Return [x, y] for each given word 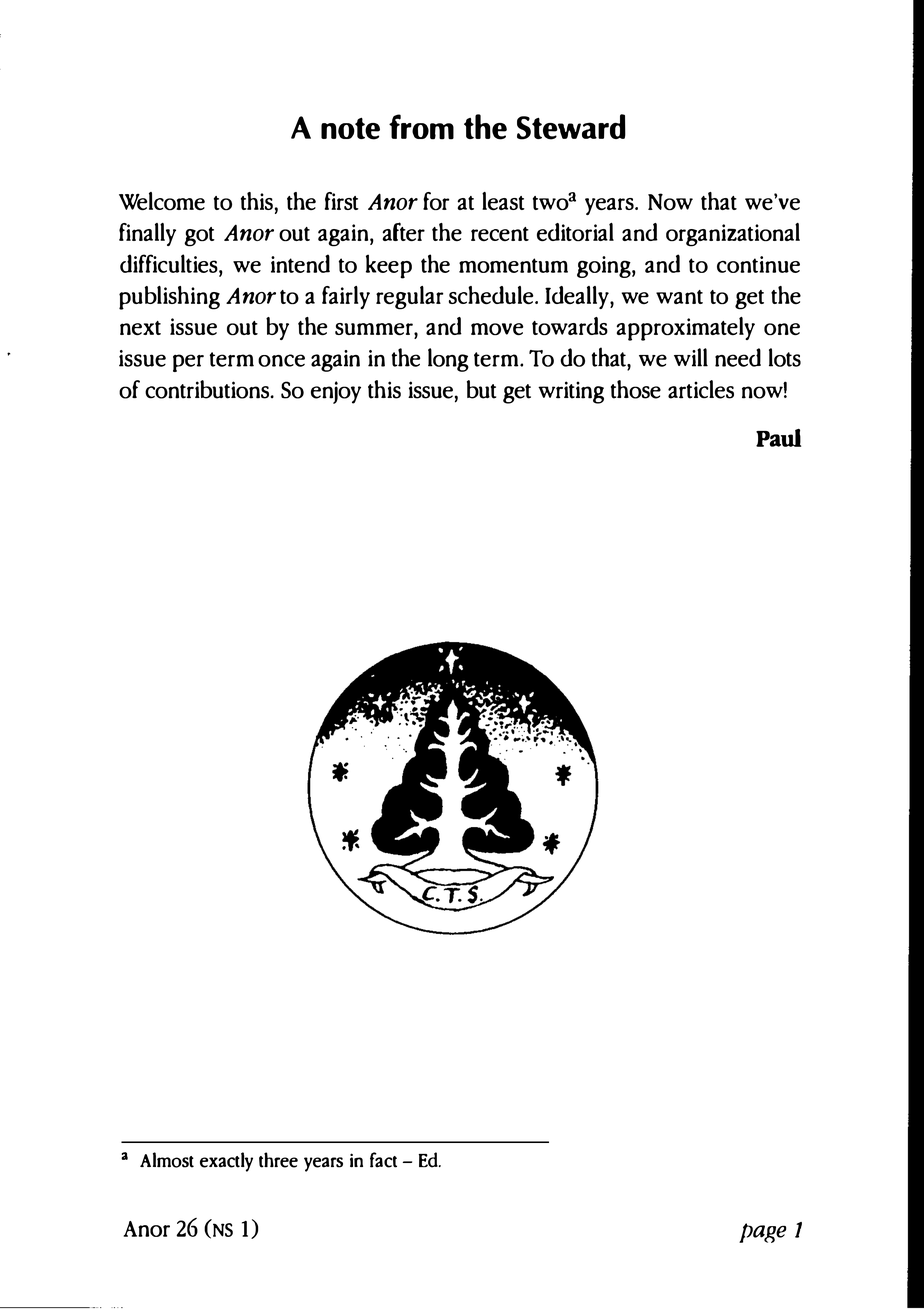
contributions [208, 389]
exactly [226, 1162]
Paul [778, 438]
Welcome [162, 201]
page [763, 1233]
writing [571, 392]
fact [383, 1160]
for [436, 201]
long [448, 360]
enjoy [336, 392]
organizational [733, 235]
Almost [167, 1160]
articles [701, 389]
